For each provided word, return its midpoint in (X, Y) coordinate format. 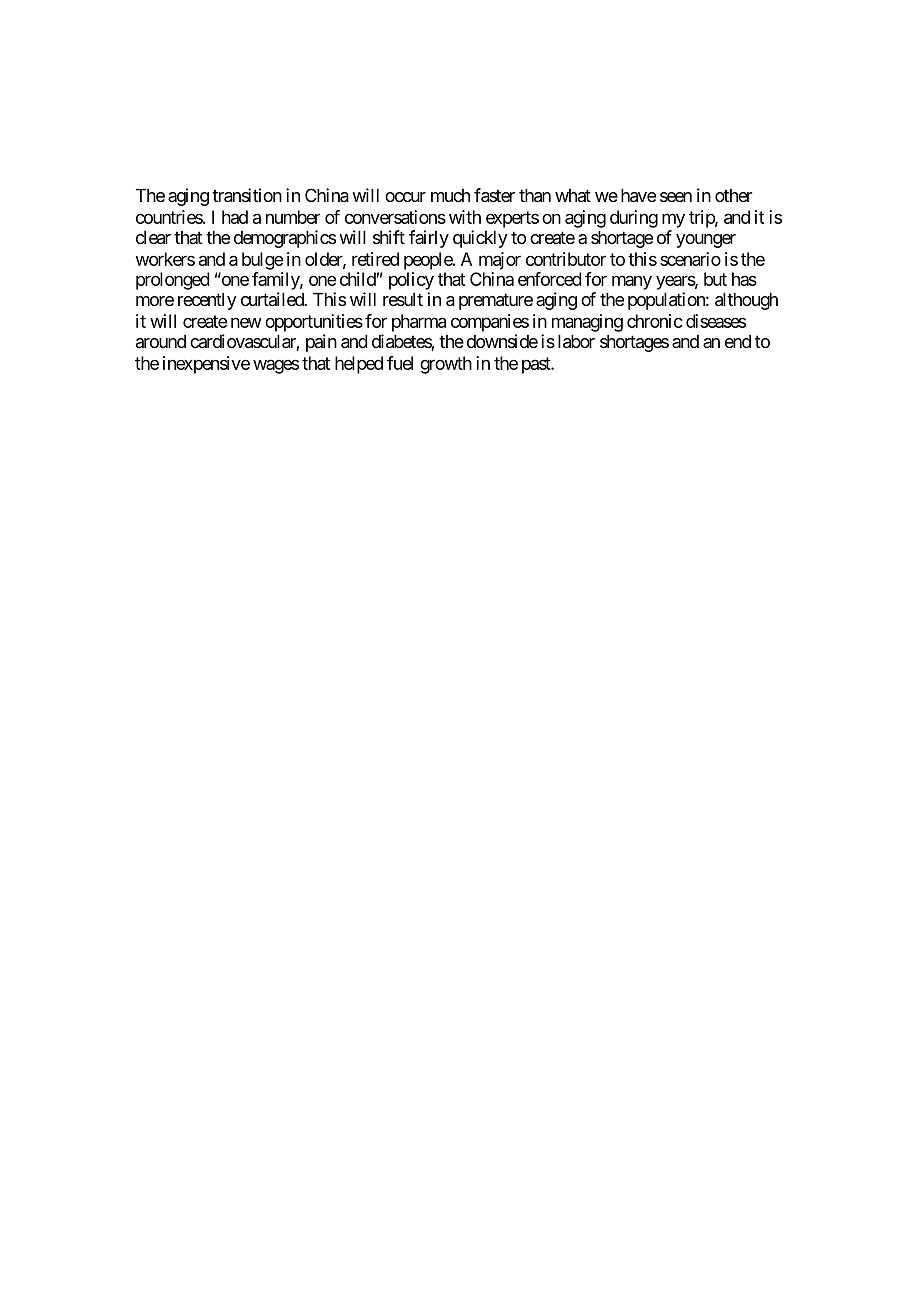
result (403, 299)
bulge (262, 261)
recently (207, 301)
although (746, 301)
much (450, 195)
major (500, 261)
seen (676, 197)
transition (247, 195)
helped (359, 365)
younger (706, 241)
